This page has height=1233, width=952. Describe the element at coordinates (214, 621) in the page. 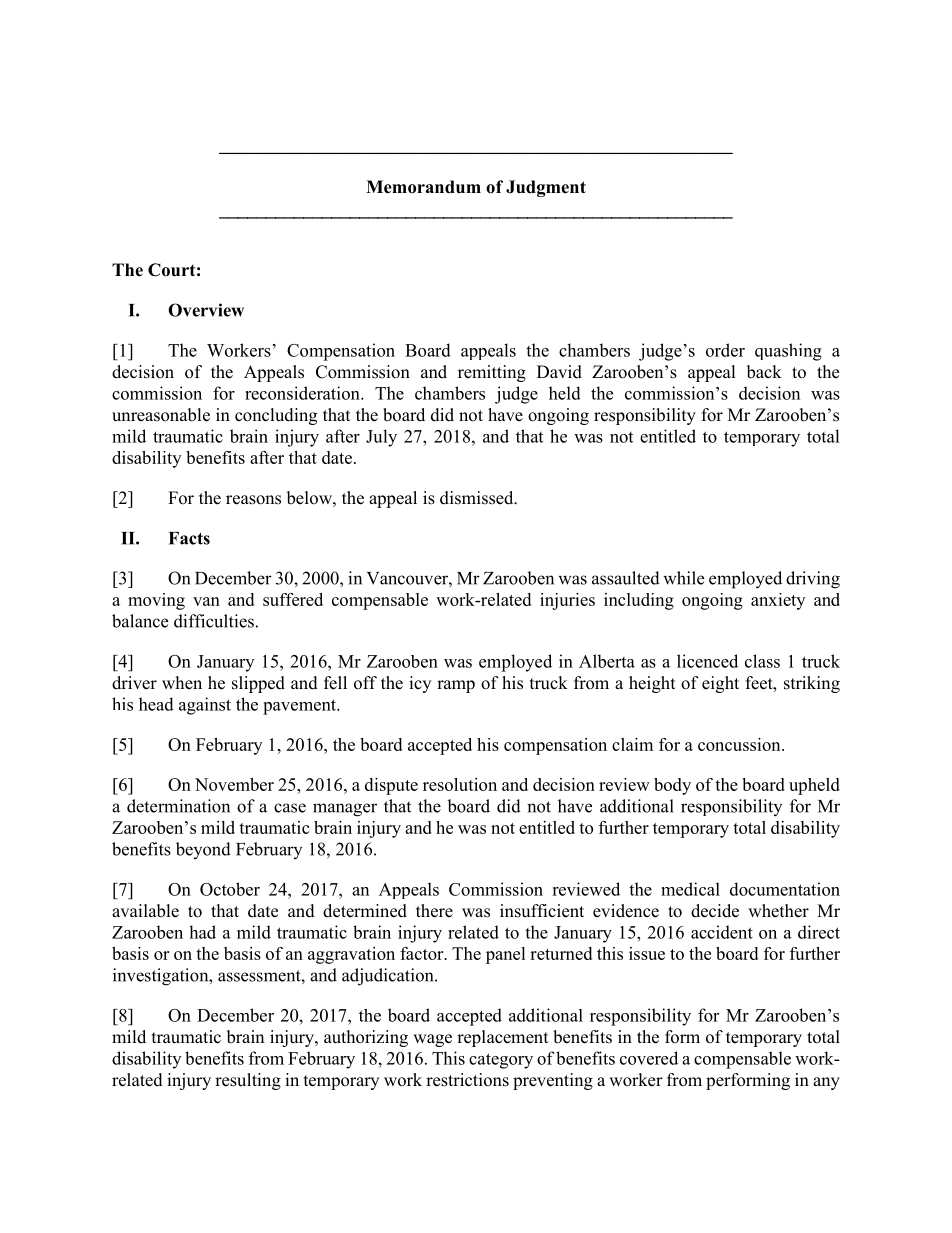

I see `difficulties` at that location.
